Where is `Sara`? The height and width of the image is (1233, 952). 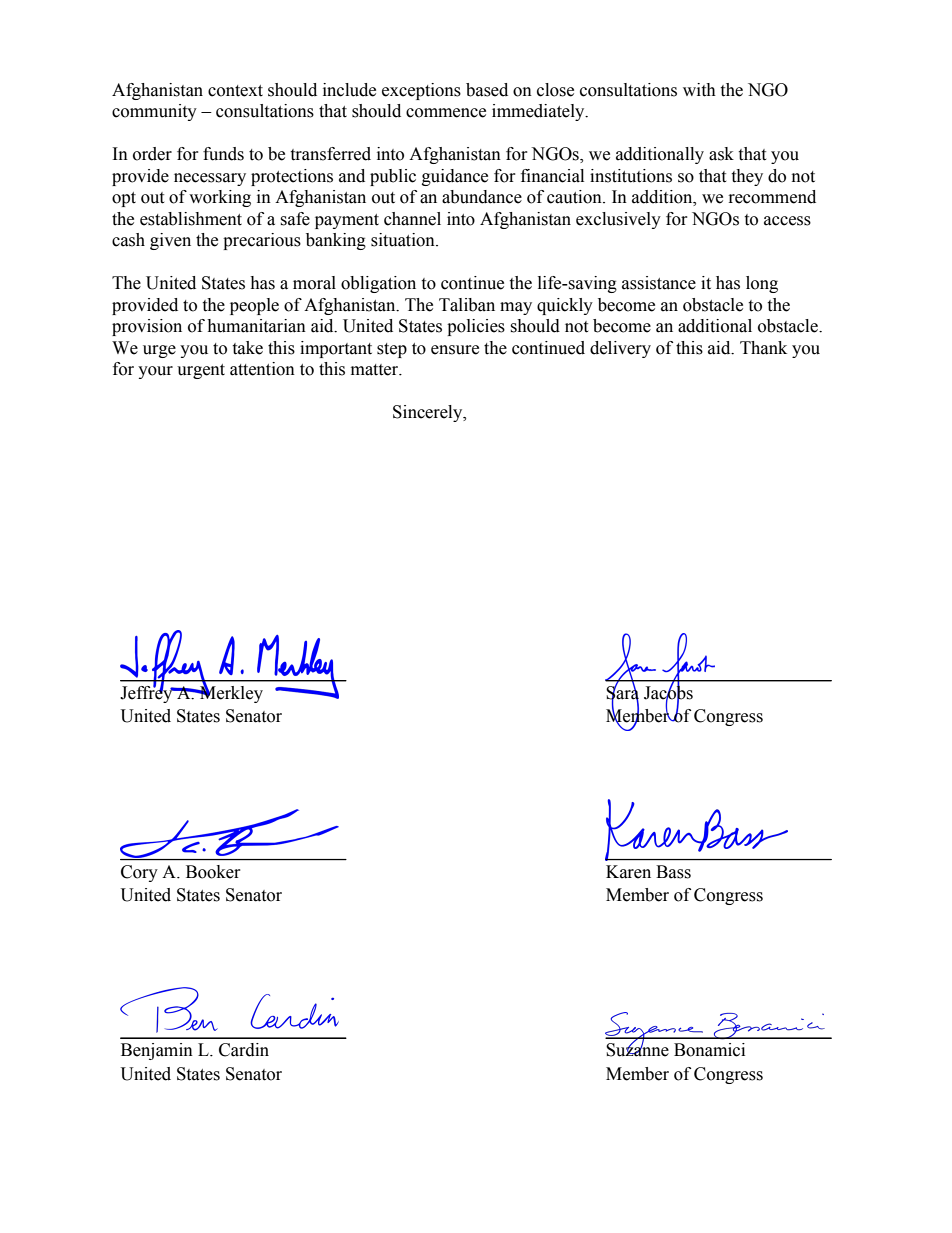 Sara is located at coordinates (622, 693).
